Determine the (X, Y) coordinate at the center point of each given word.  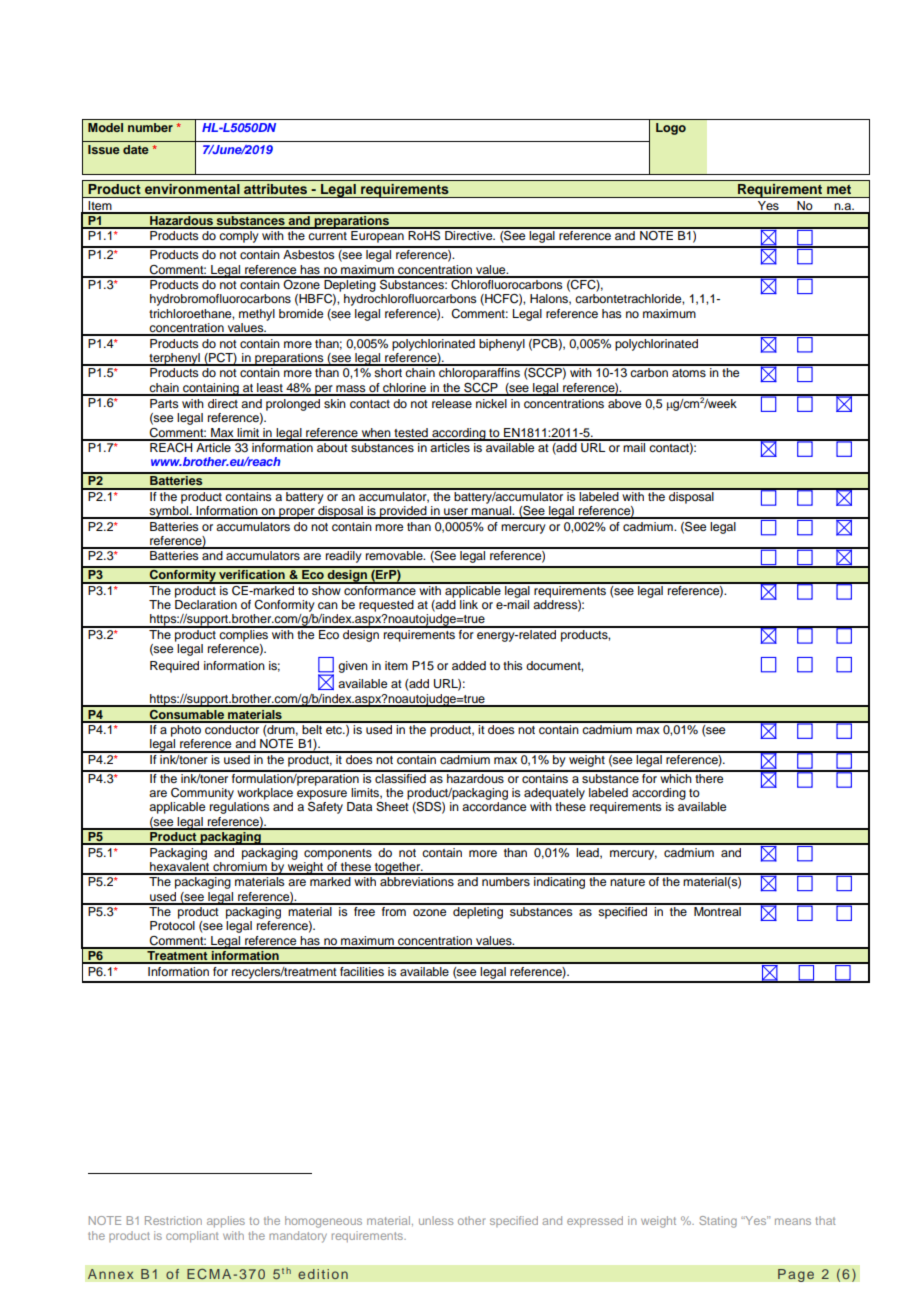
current (327, 236)
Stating (718, 1222)
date (136, 149)
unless (436, 1220)
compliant (192, 1237)
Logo (671, 129)
